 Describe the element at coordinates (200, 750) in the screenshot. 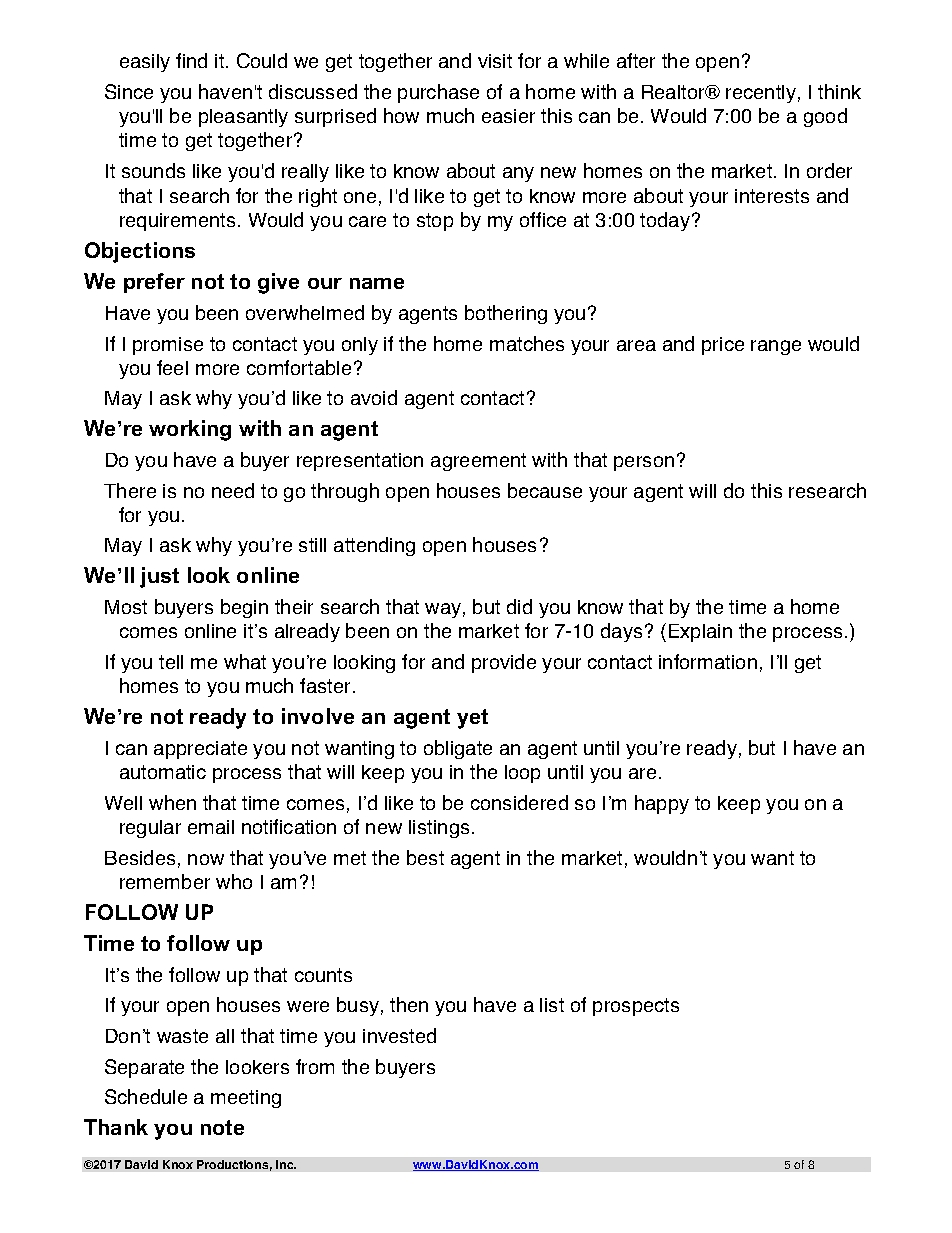

I see `appreciate` at that location.
